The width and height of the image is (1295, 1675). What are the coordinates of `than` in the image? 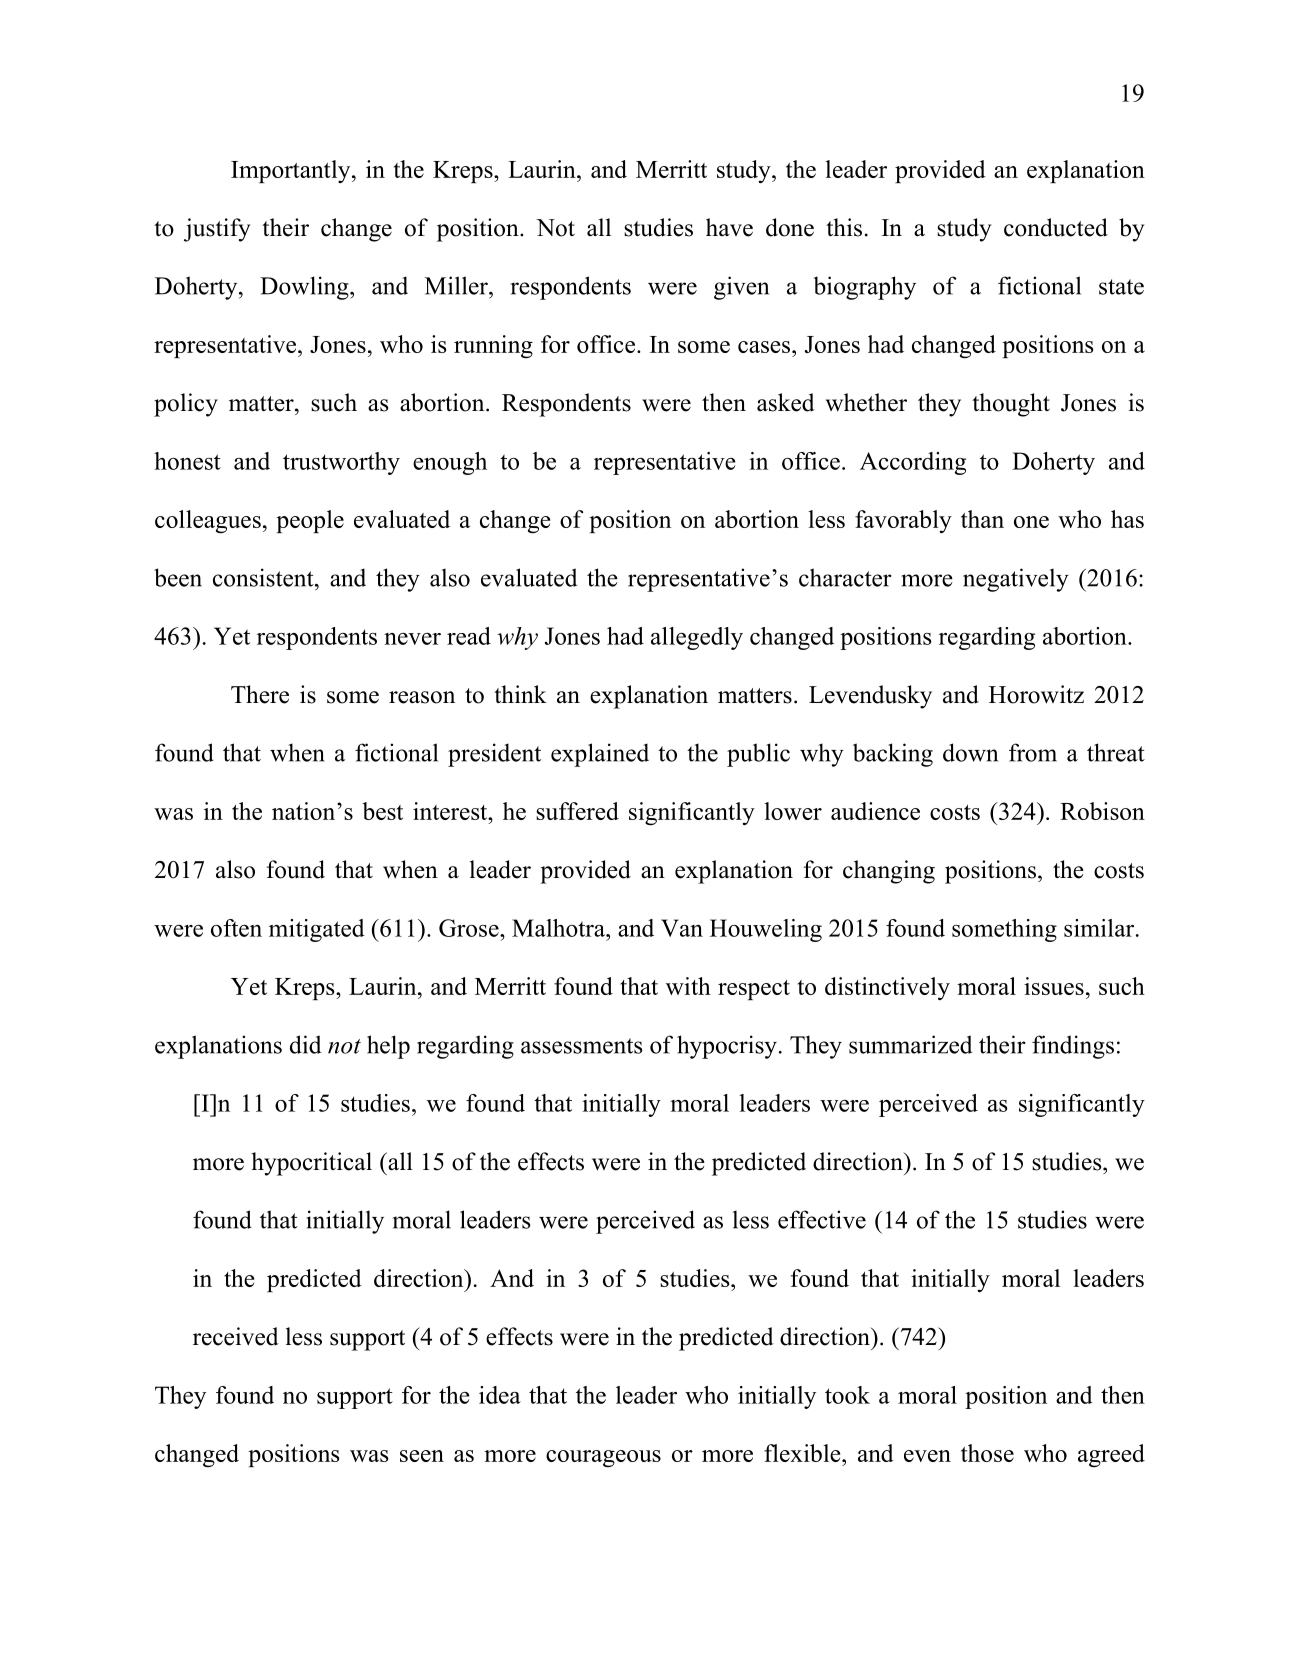 It's located at (982, 519).
